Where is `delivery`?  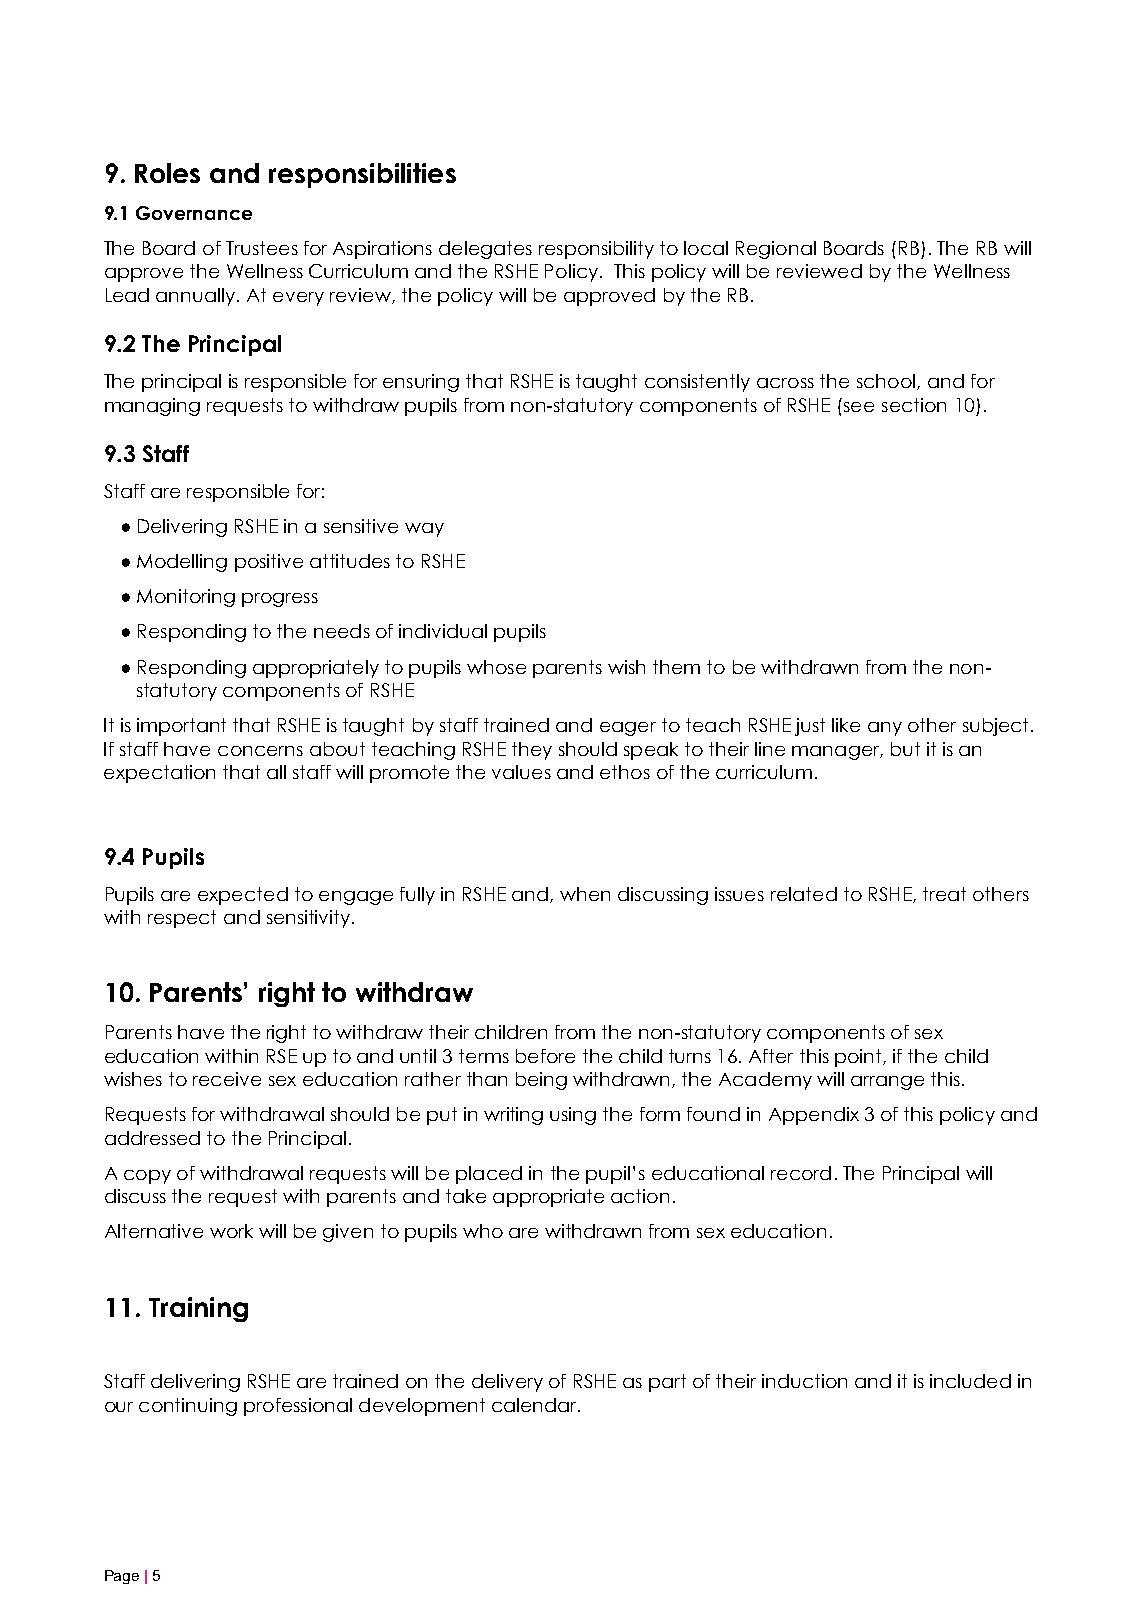
delivery is located at coordinates (507, 1383).
